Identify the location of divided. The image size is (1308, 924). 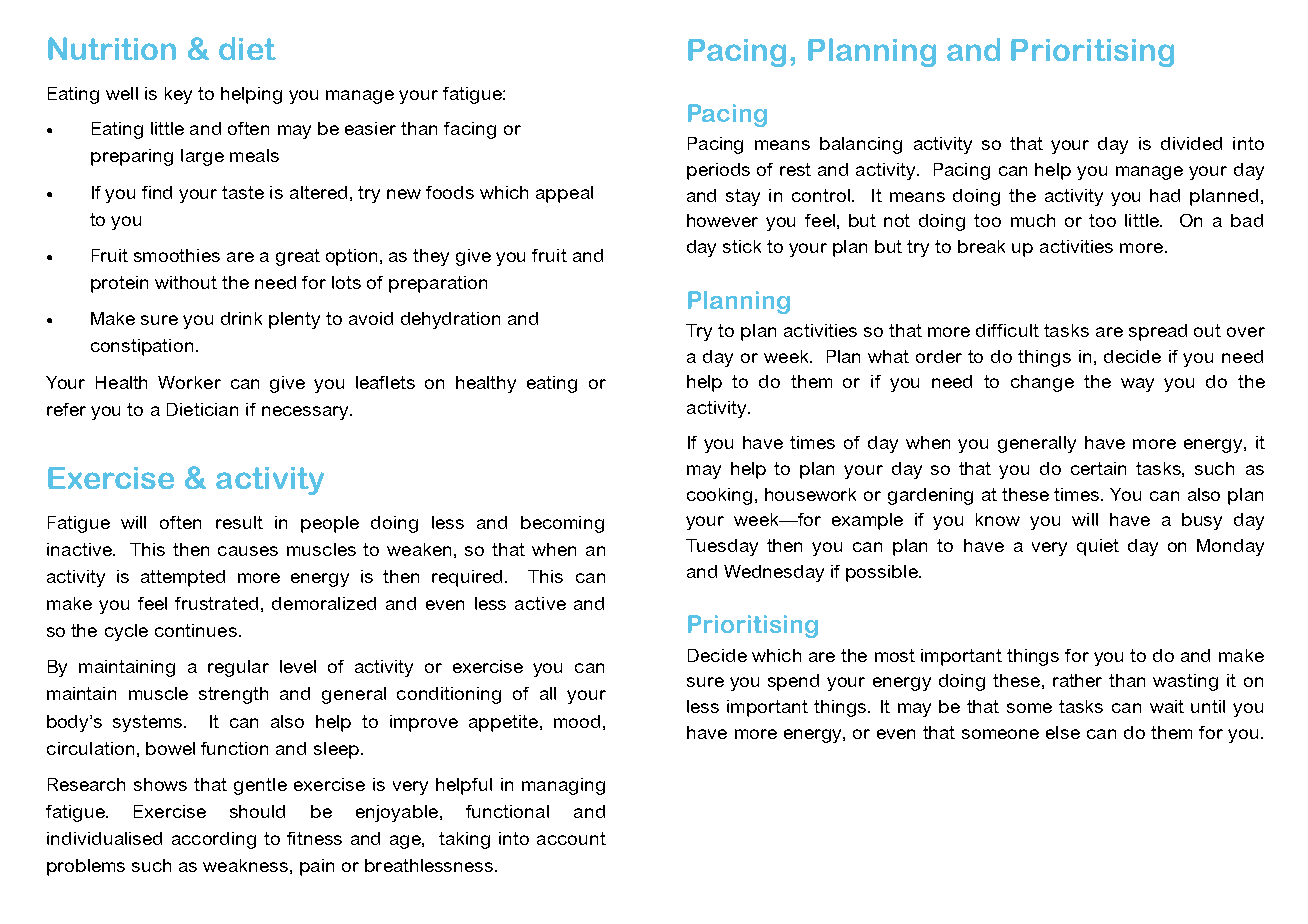
(1191, 143).
